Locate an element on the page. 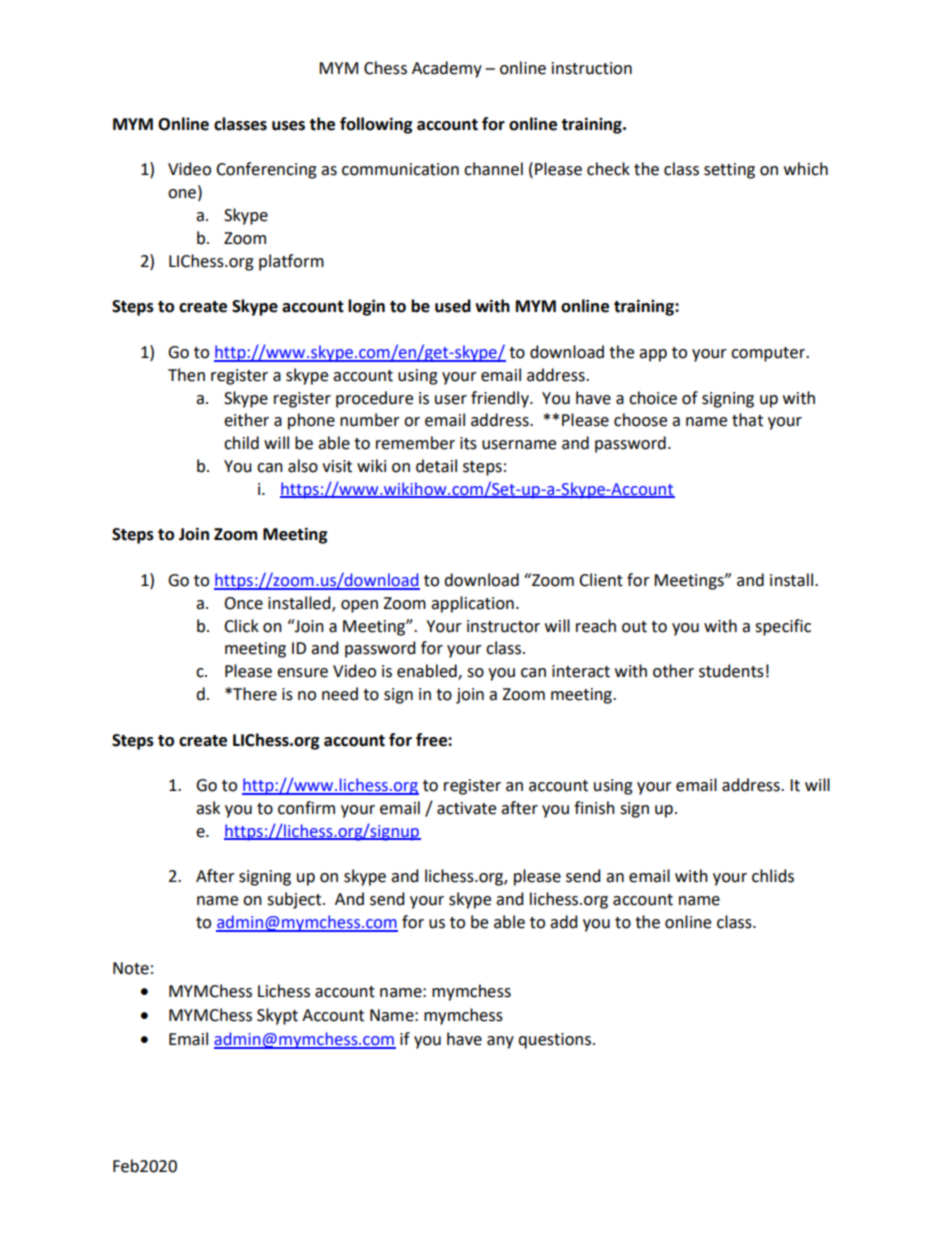  used is located at coordinates (453, 306).
